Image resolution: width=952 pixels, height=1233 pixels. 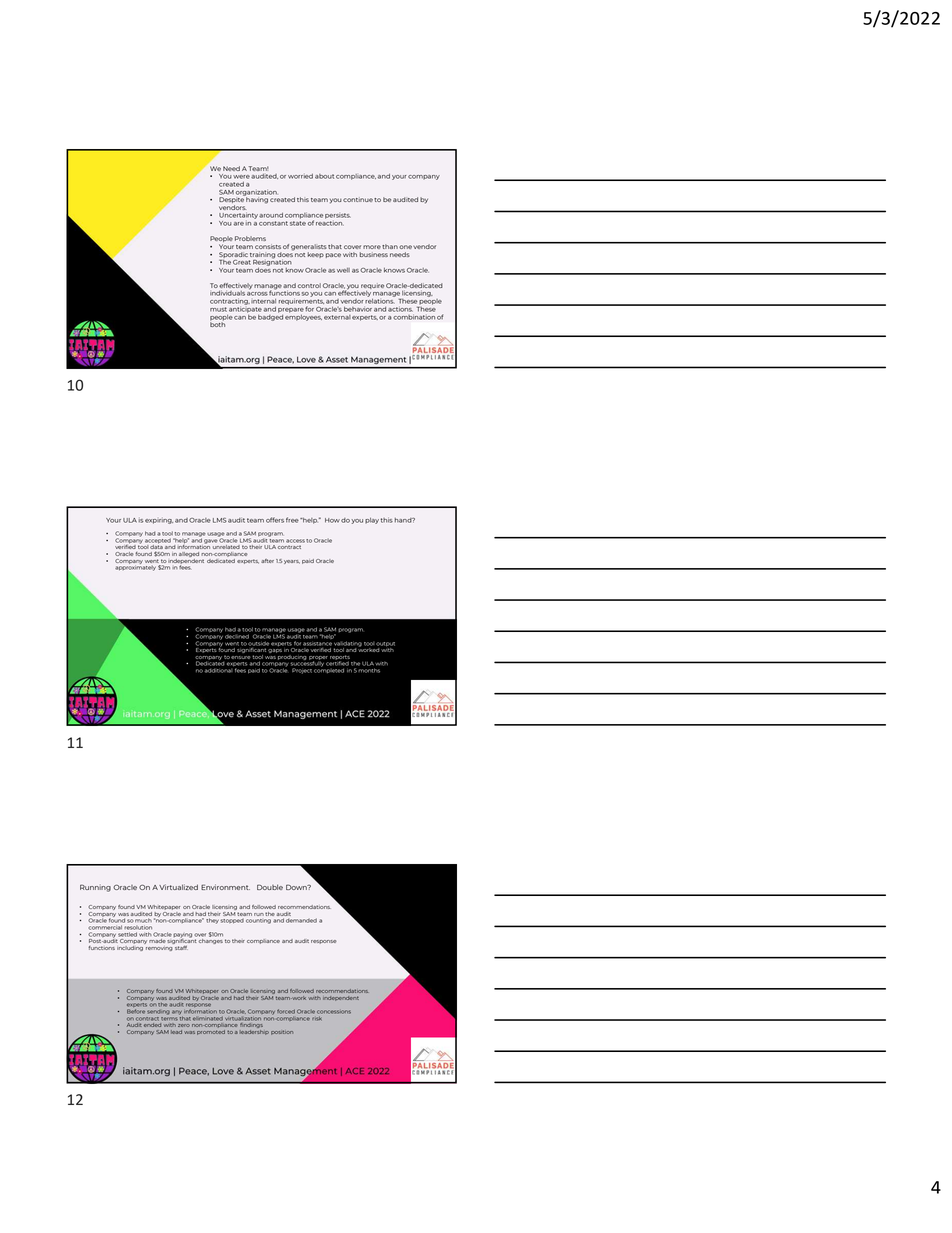 What do you see at coordinates (136, 1011) in the screenshot?
I see `Before` at bounding box center [136, 1011].
